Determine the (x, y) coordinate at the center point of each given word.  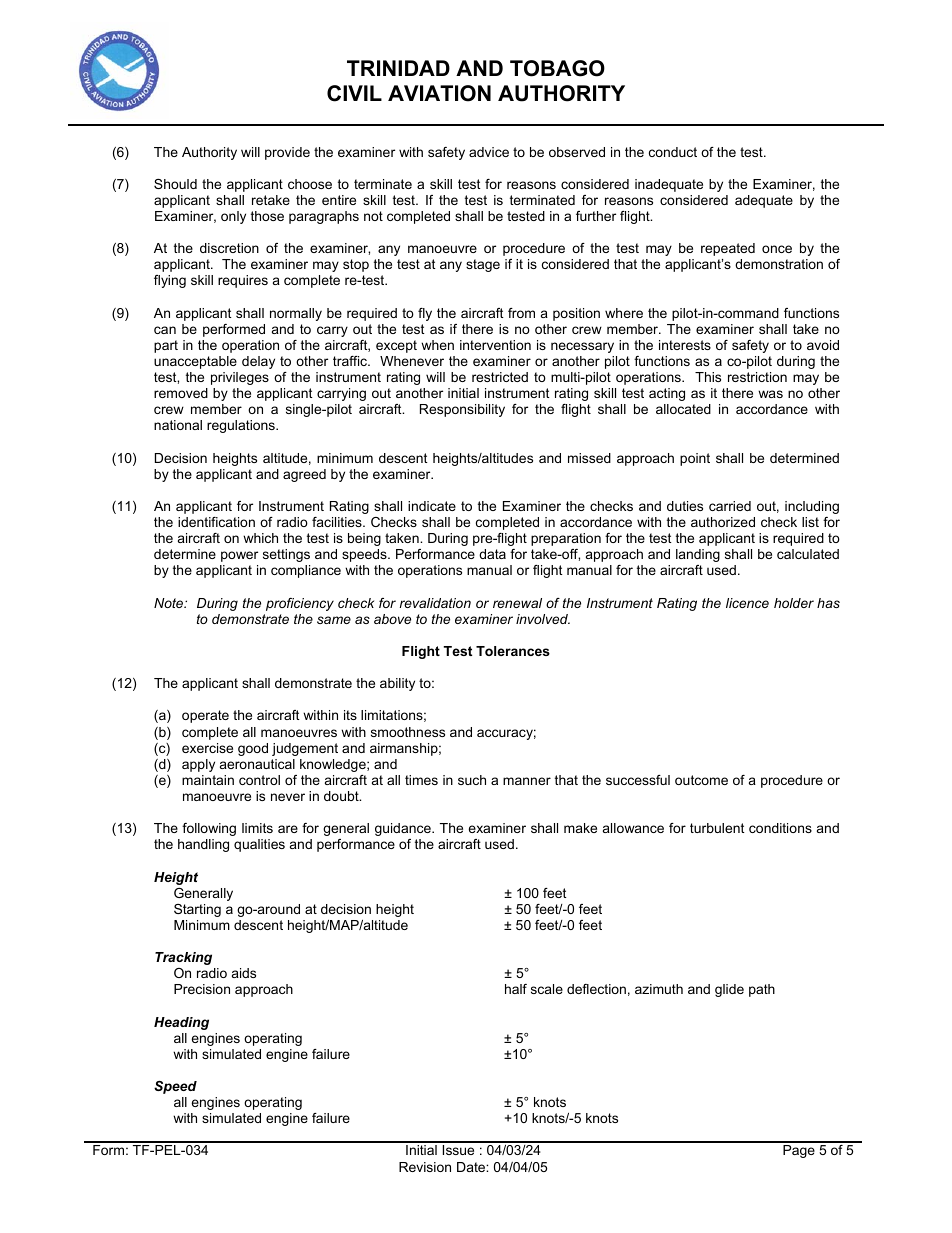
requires (243, 281)
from (521, 313)
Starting (197, 910)
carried (730, 506)
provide (287, 153)
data (492, 554)
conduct (673, 152)
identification (216, 522)
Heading (181, 1023)
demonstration (779, 264)
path (762, 990)
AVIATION (439, 93)
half (516, 989)
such (472, 780)
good (253, 749)
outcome (701, 780)
